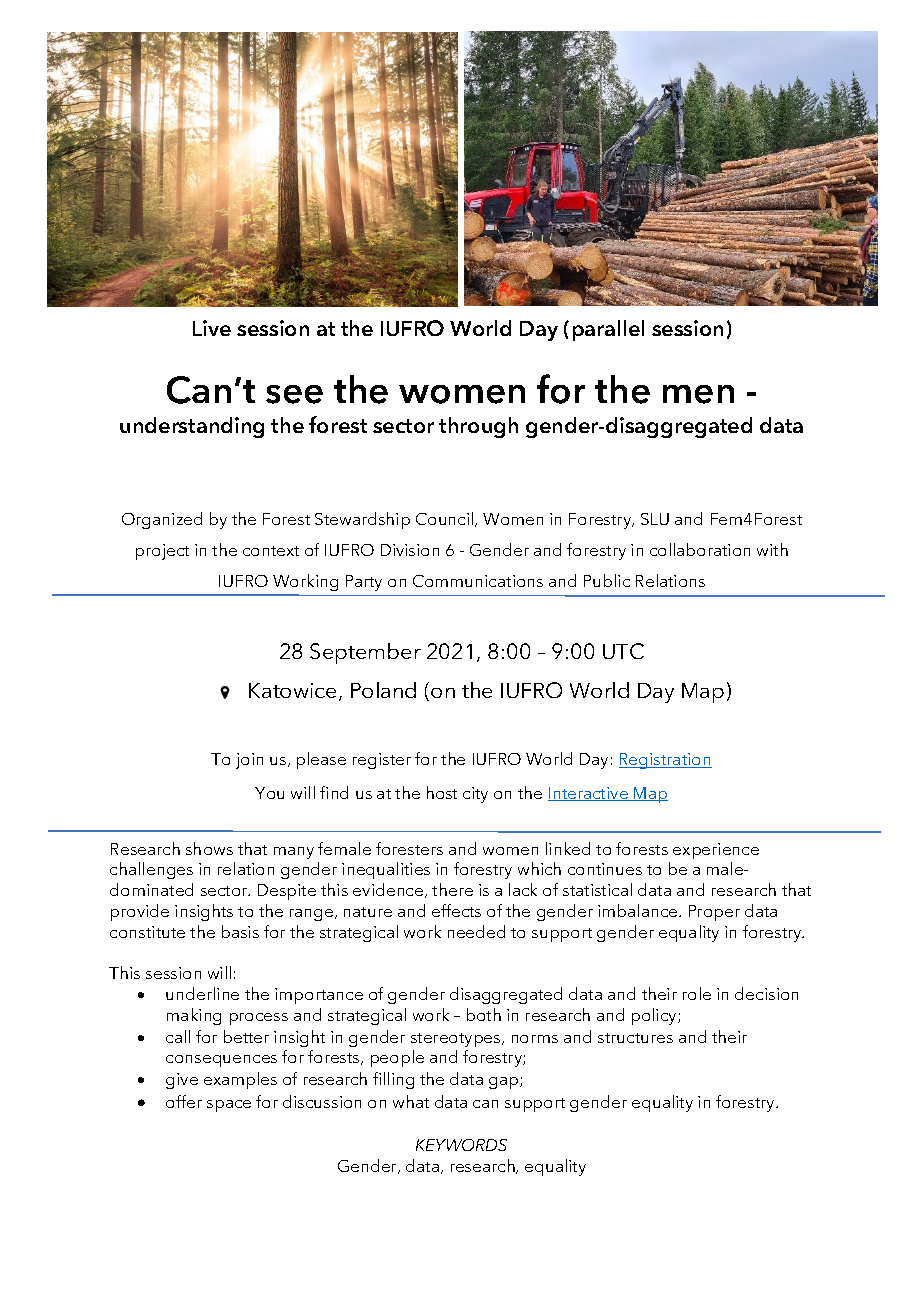 This screenshot has width=924, height=1308. Describe the element at coordinates (478, 427) in the screenshot. I see `through` at that location.
